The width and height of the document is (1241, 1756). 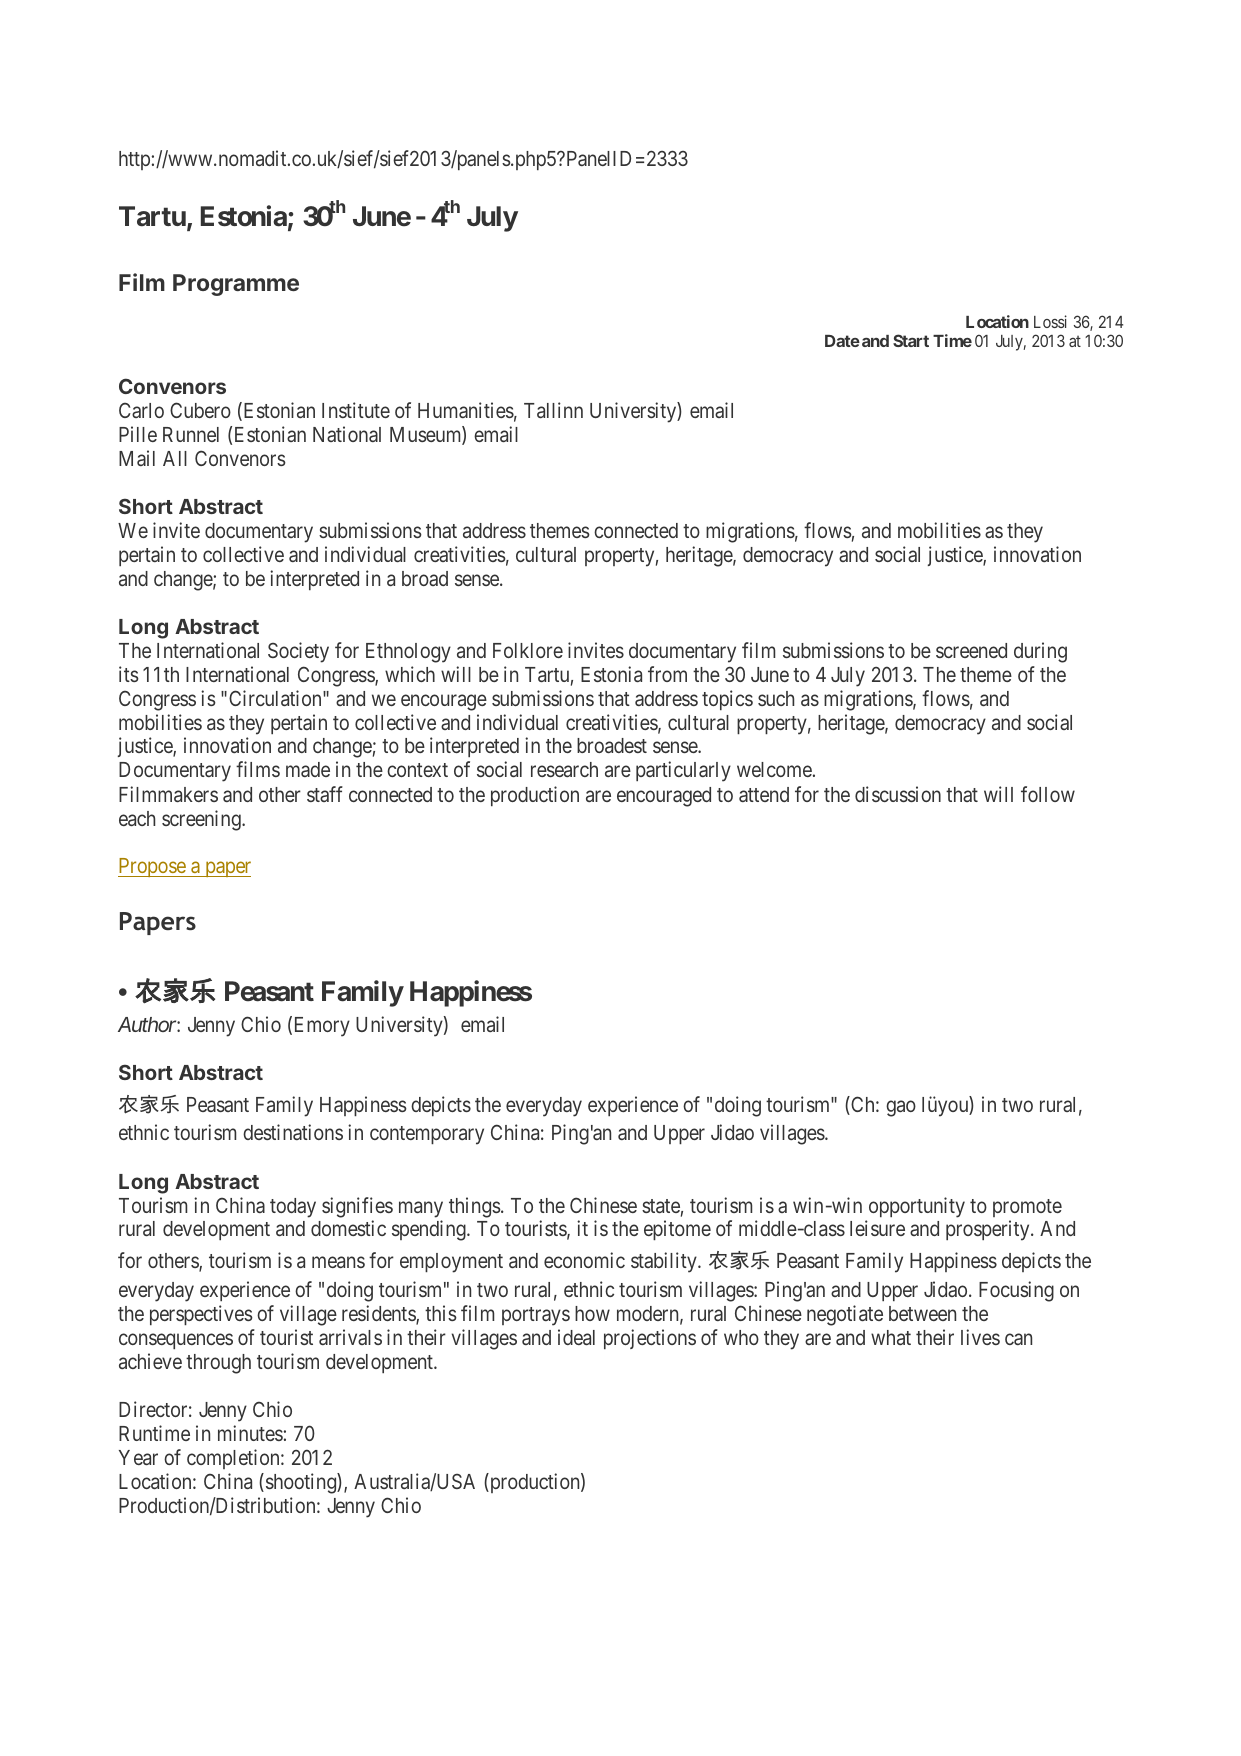 What do you see at coordinates (564, 769) in the document?
I see `research` at bounding box center [564, 769].
